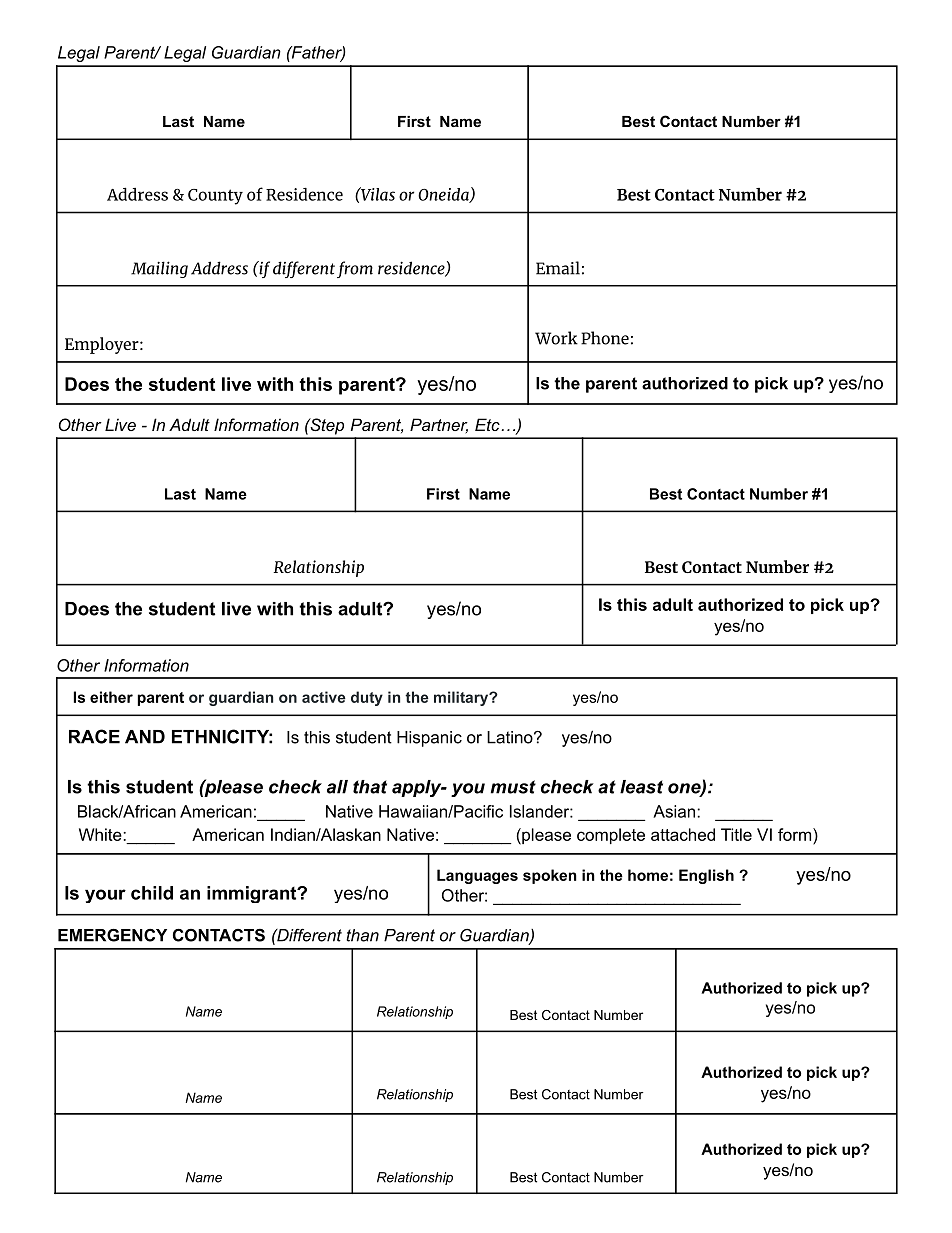 This screenshot has height=1233, width=952. I want to click on Email, so click(558, 268).
